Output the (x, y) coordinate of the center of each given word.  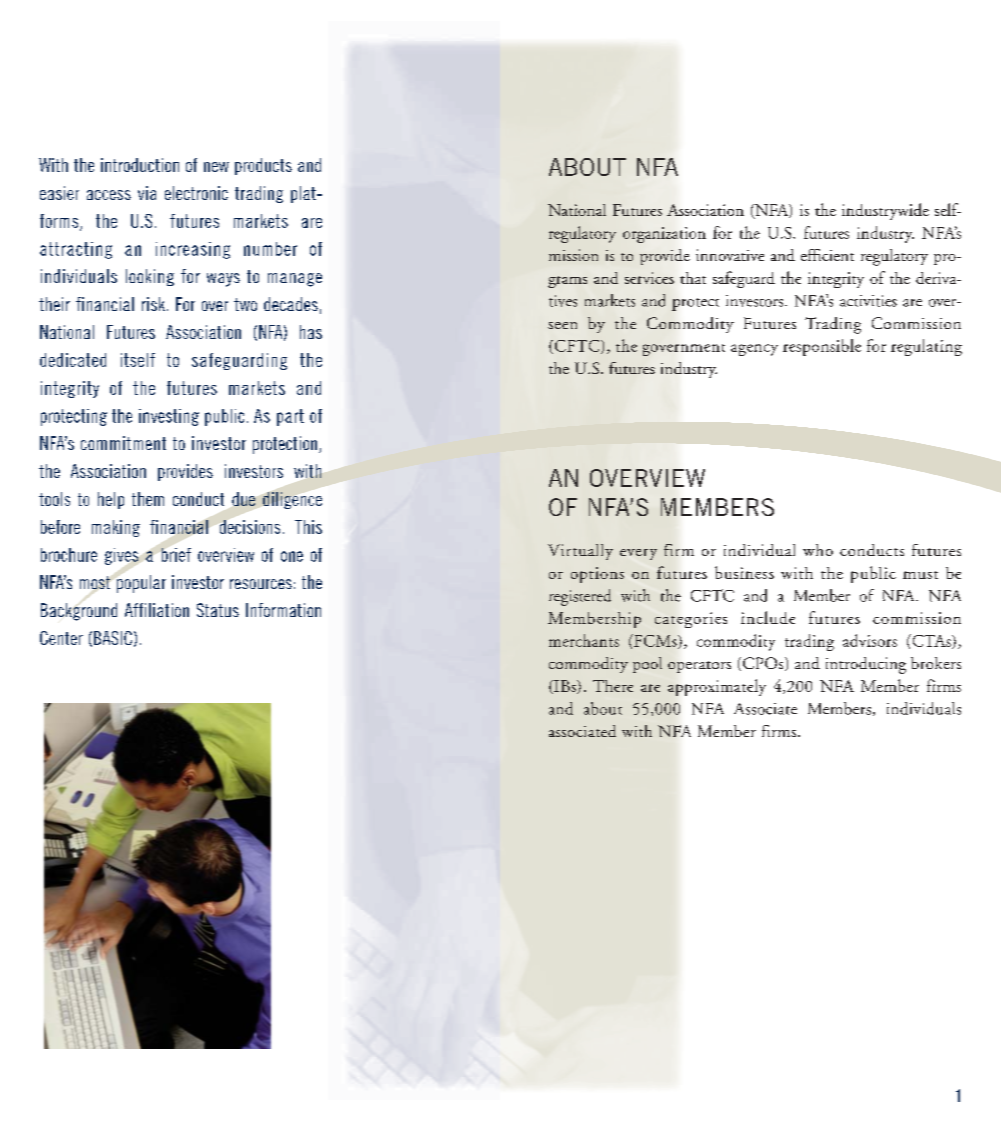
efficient (827, 255)
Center (61, 638)
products (263, 166)
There (613, 686)
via (147, 193)
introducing (866, 665)
